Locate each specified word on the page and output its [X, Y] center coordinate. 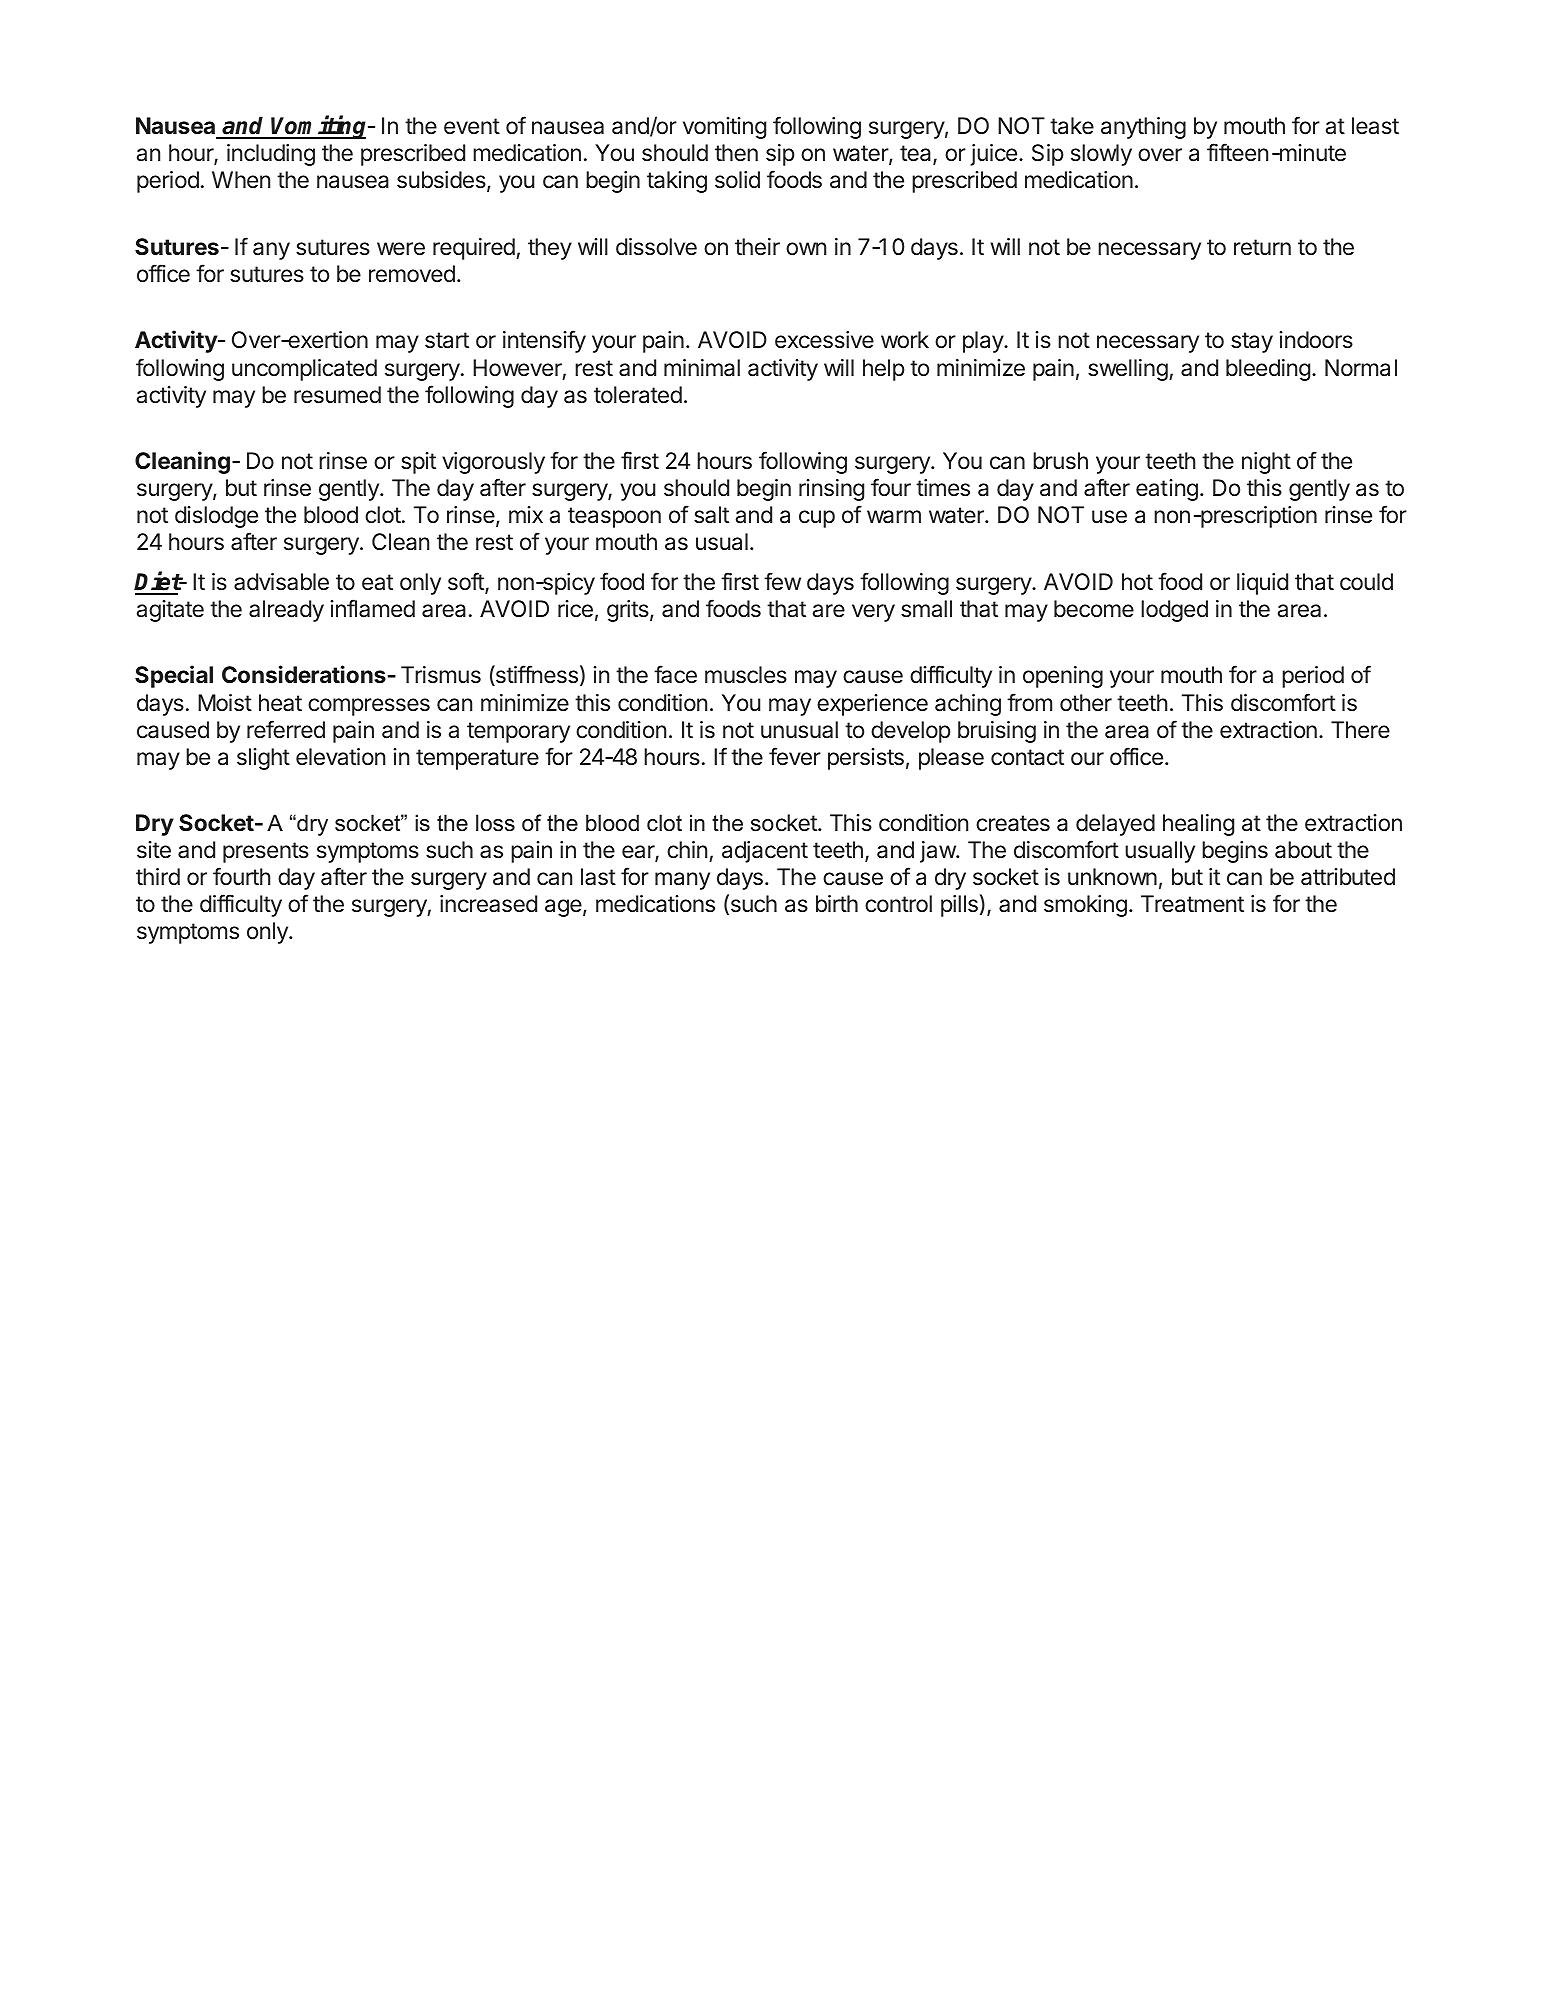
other [1086, 702]
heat [280, 703]
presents [266, 852]
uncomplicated [304, 370]
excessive [824, 340]
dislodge [216, 517]
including [271, 155]
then [736, 153]
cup [817, 519]
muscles [746, 675]
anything [1143, 128]
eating [1167, 490]
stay [1252, 342]
